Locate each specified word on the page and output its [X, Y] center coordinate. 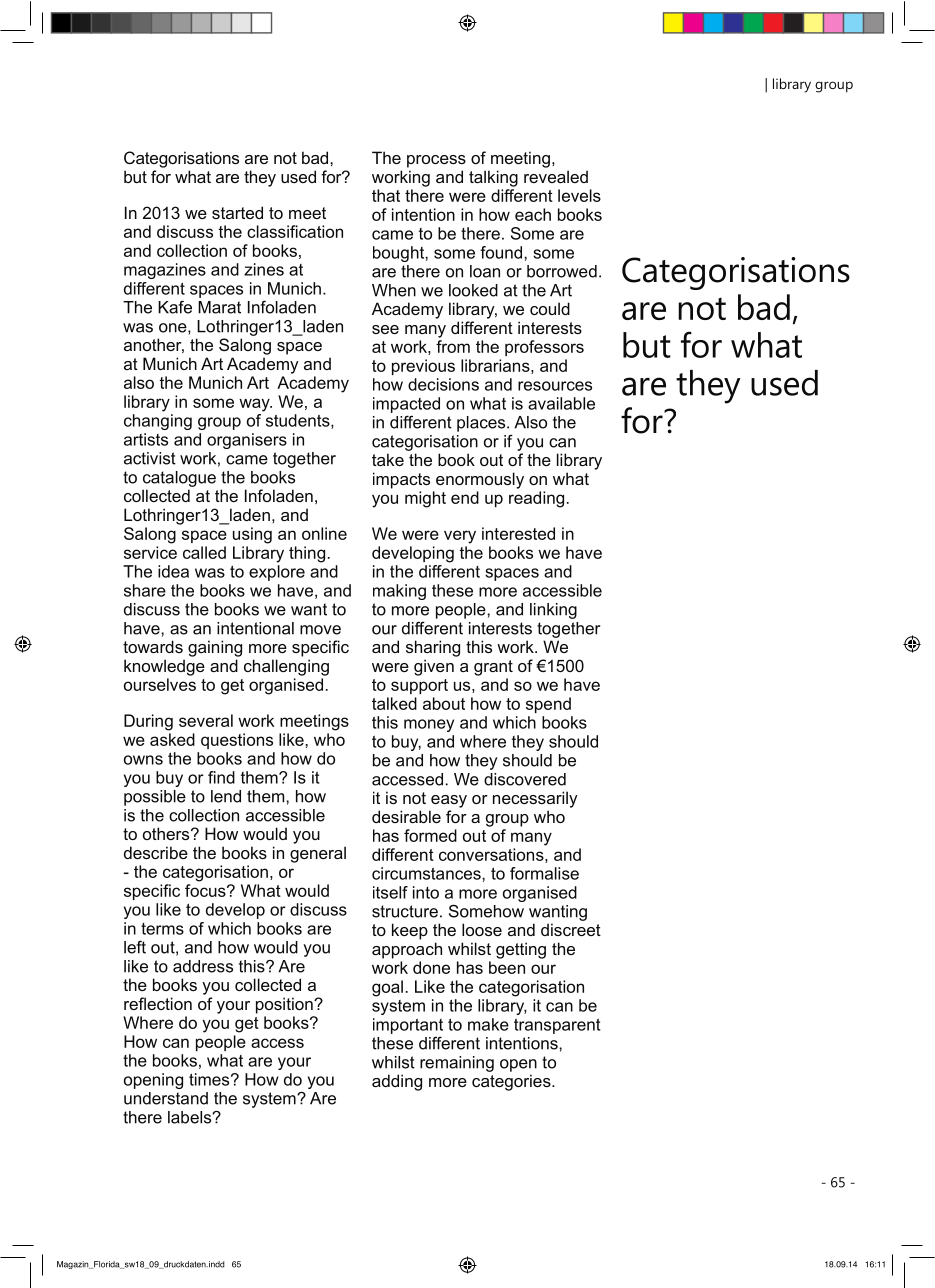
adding [397, 1082]
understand [166, 1098]
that [386, 195]
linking [553, 611]
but [135, 176]
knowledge [164, 667]
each [533, 214]
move [320, 630]
